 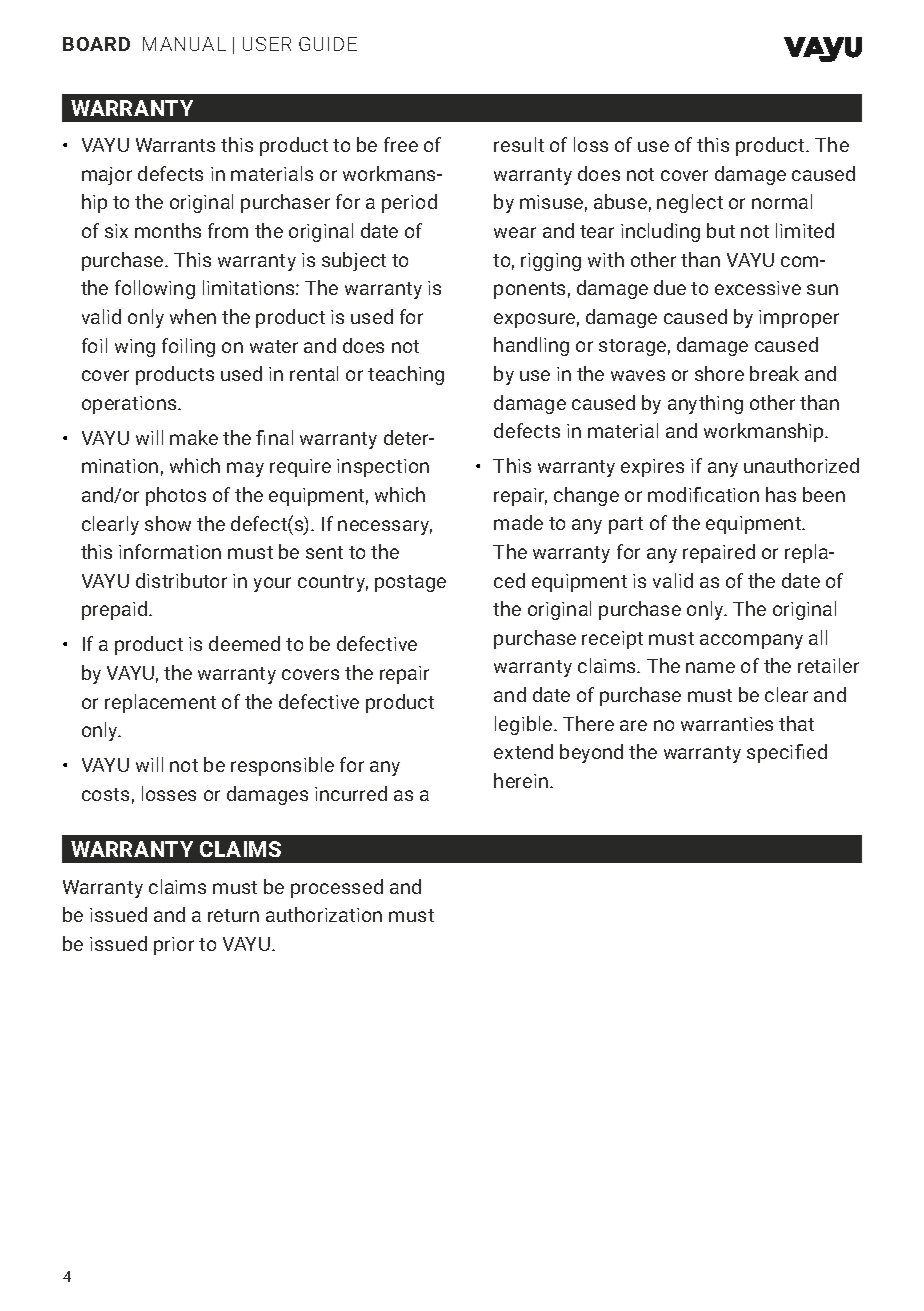 I want to click on photos, so click(x=176, y=496).
